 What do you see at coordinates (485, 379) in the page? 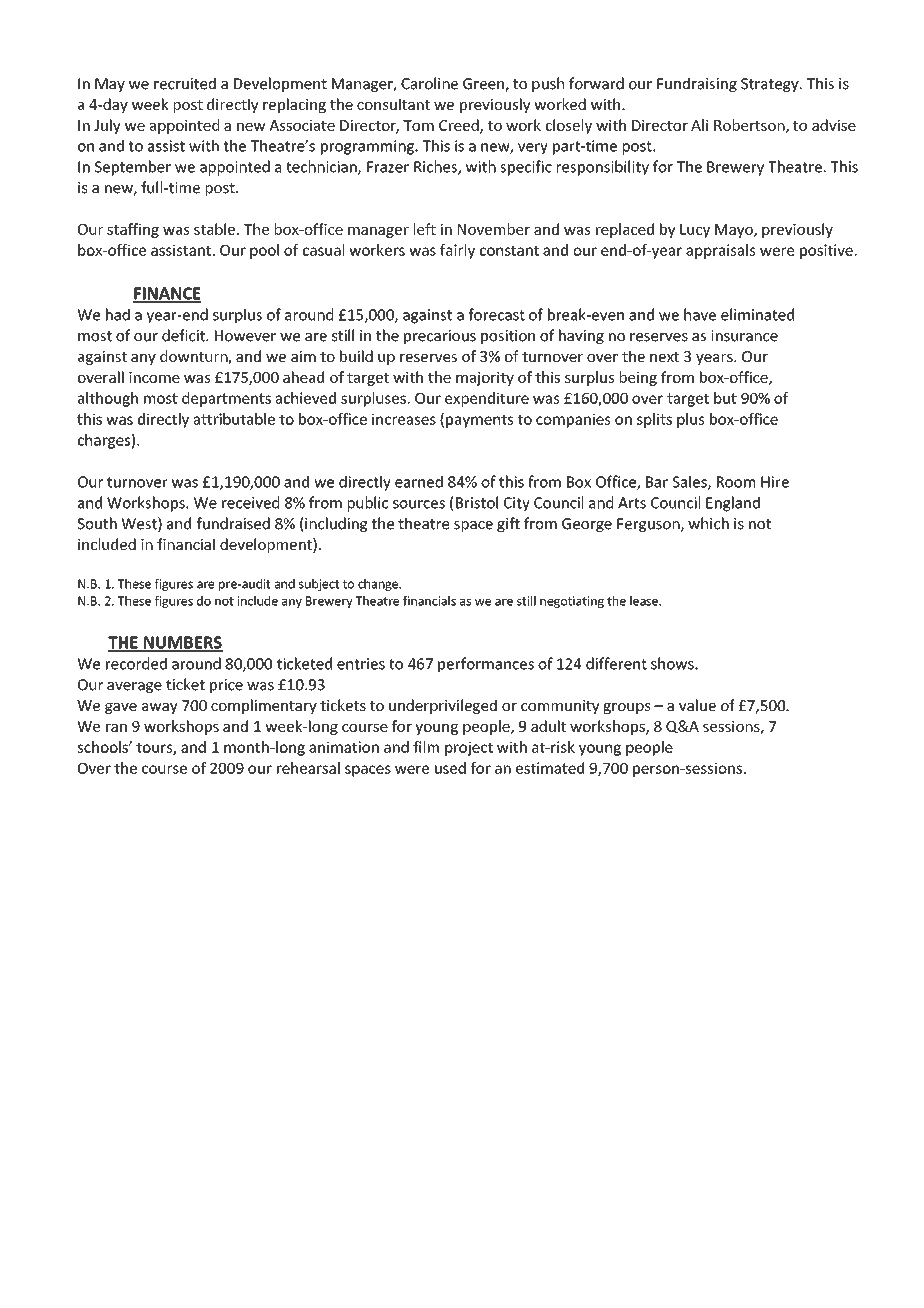
I see `majority` at bounding box center [485, 379].
